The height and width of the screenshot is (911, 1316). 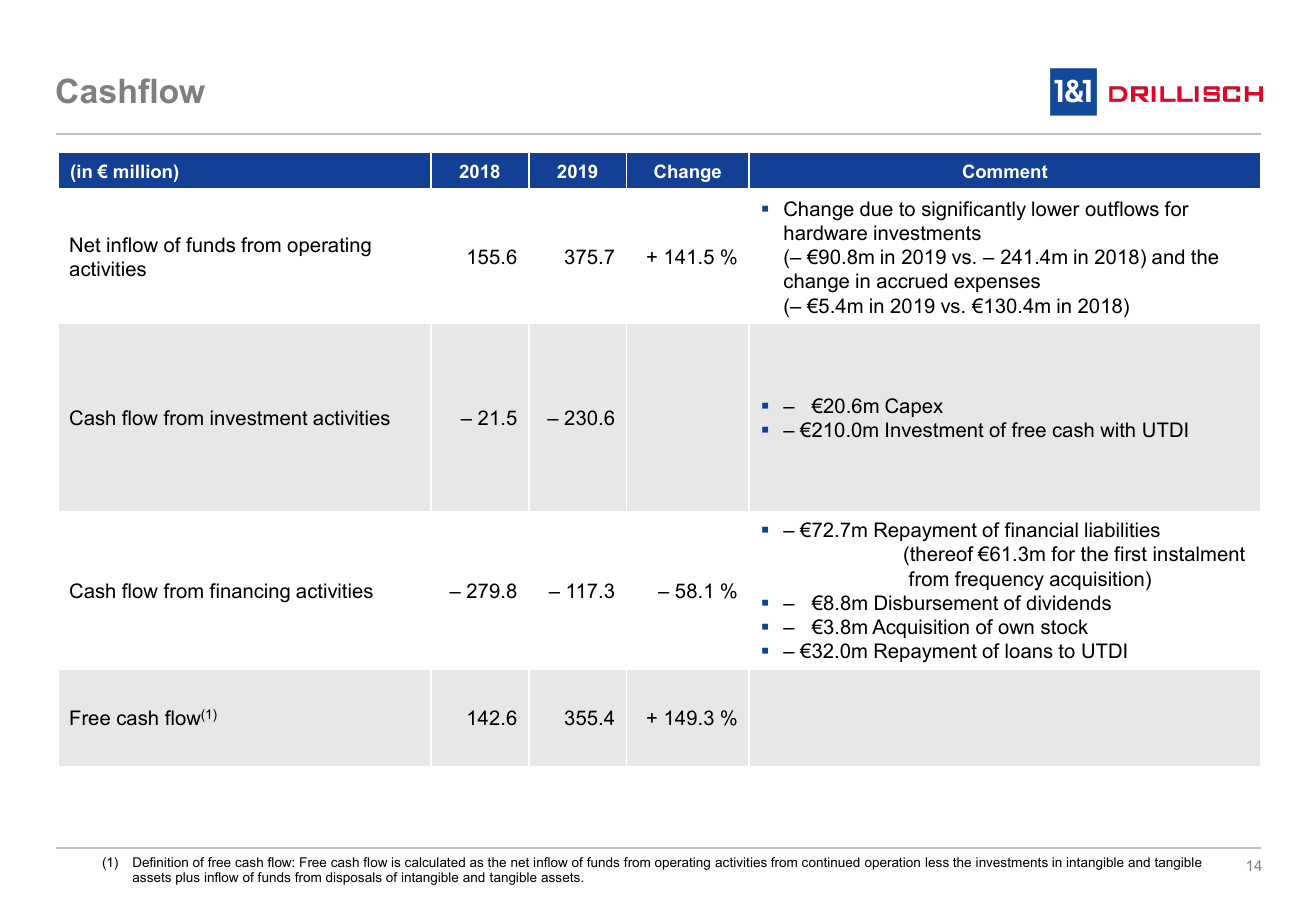 What do you see at coordinates (1041, 530) in the screenshot?
I see `financial` at bounding box center [1041, 530].
